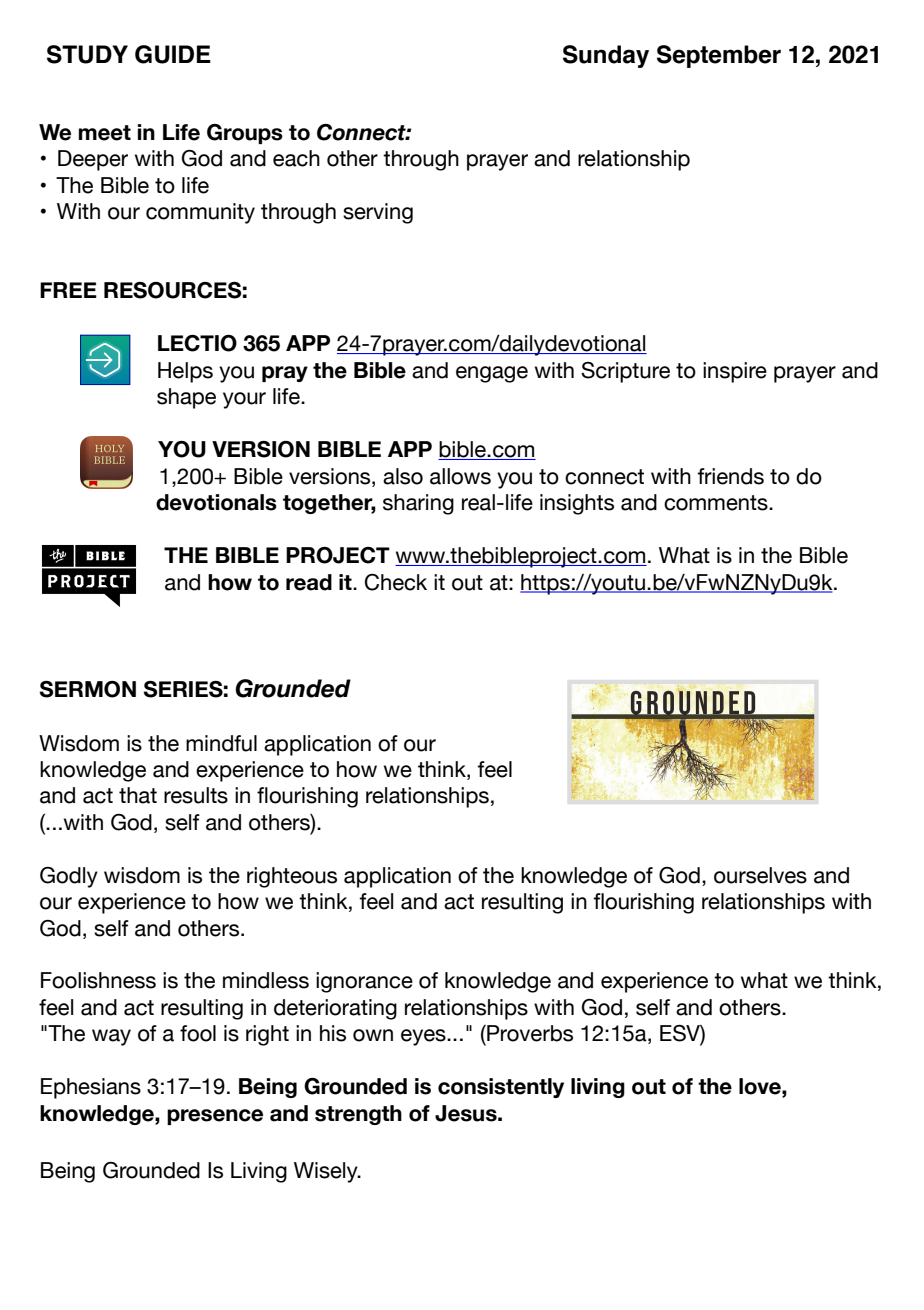 The height and width of the screenshot is (1310, 924). What do you see at coordinates (396, 582) in the screenshot?
I see `Check` at bounding box center [396, 582].
